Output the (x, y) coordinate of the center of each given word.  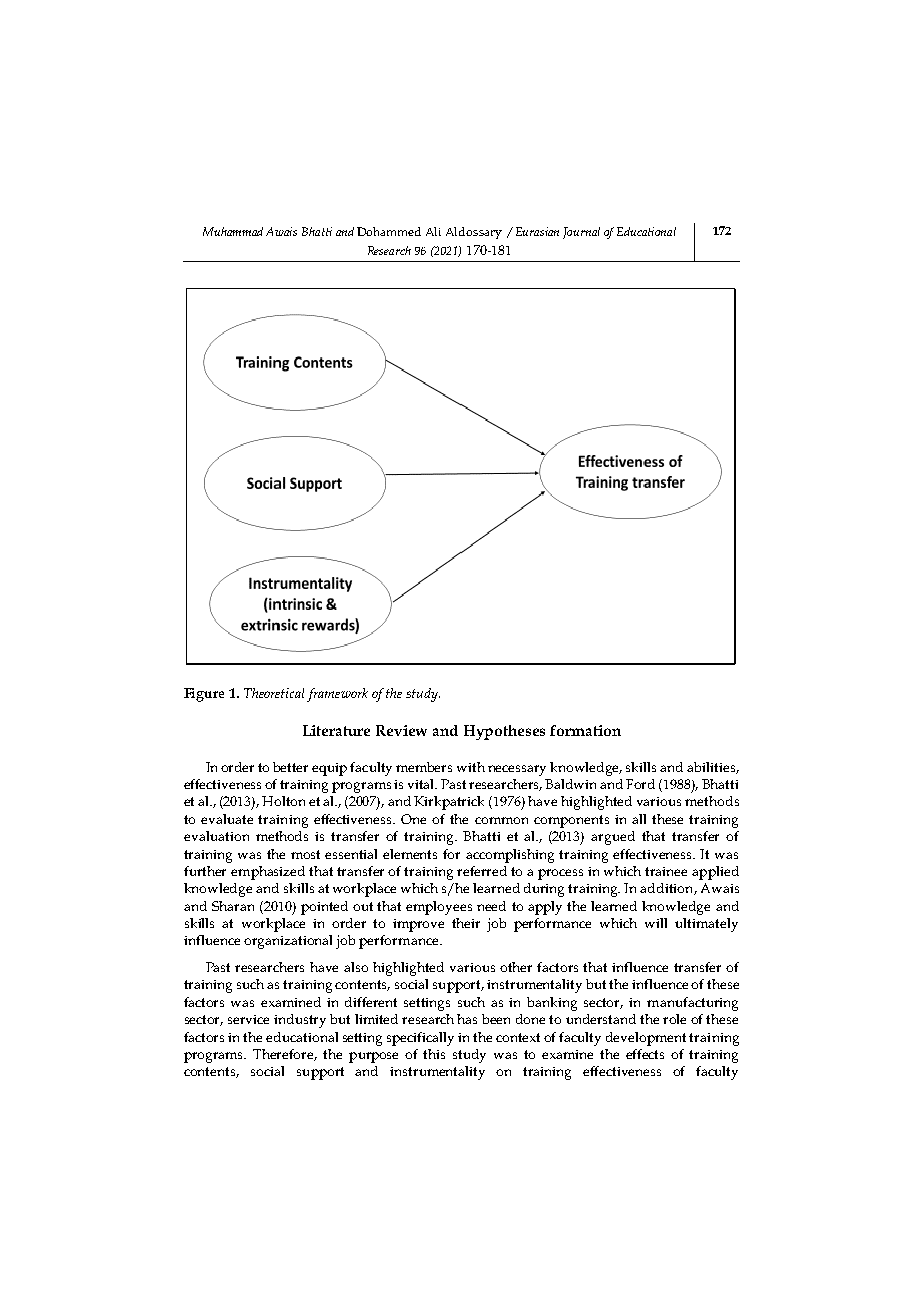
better (290, 767)
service (248, 1019)
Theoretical (274, 693)
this (434, 1054)
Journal (581, 233)
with (471, 767)
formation (585, 730)
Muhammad (233, 231)
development (646, 1039)
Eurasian (537, 231)
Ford (640, 784)
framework (337, 695)
